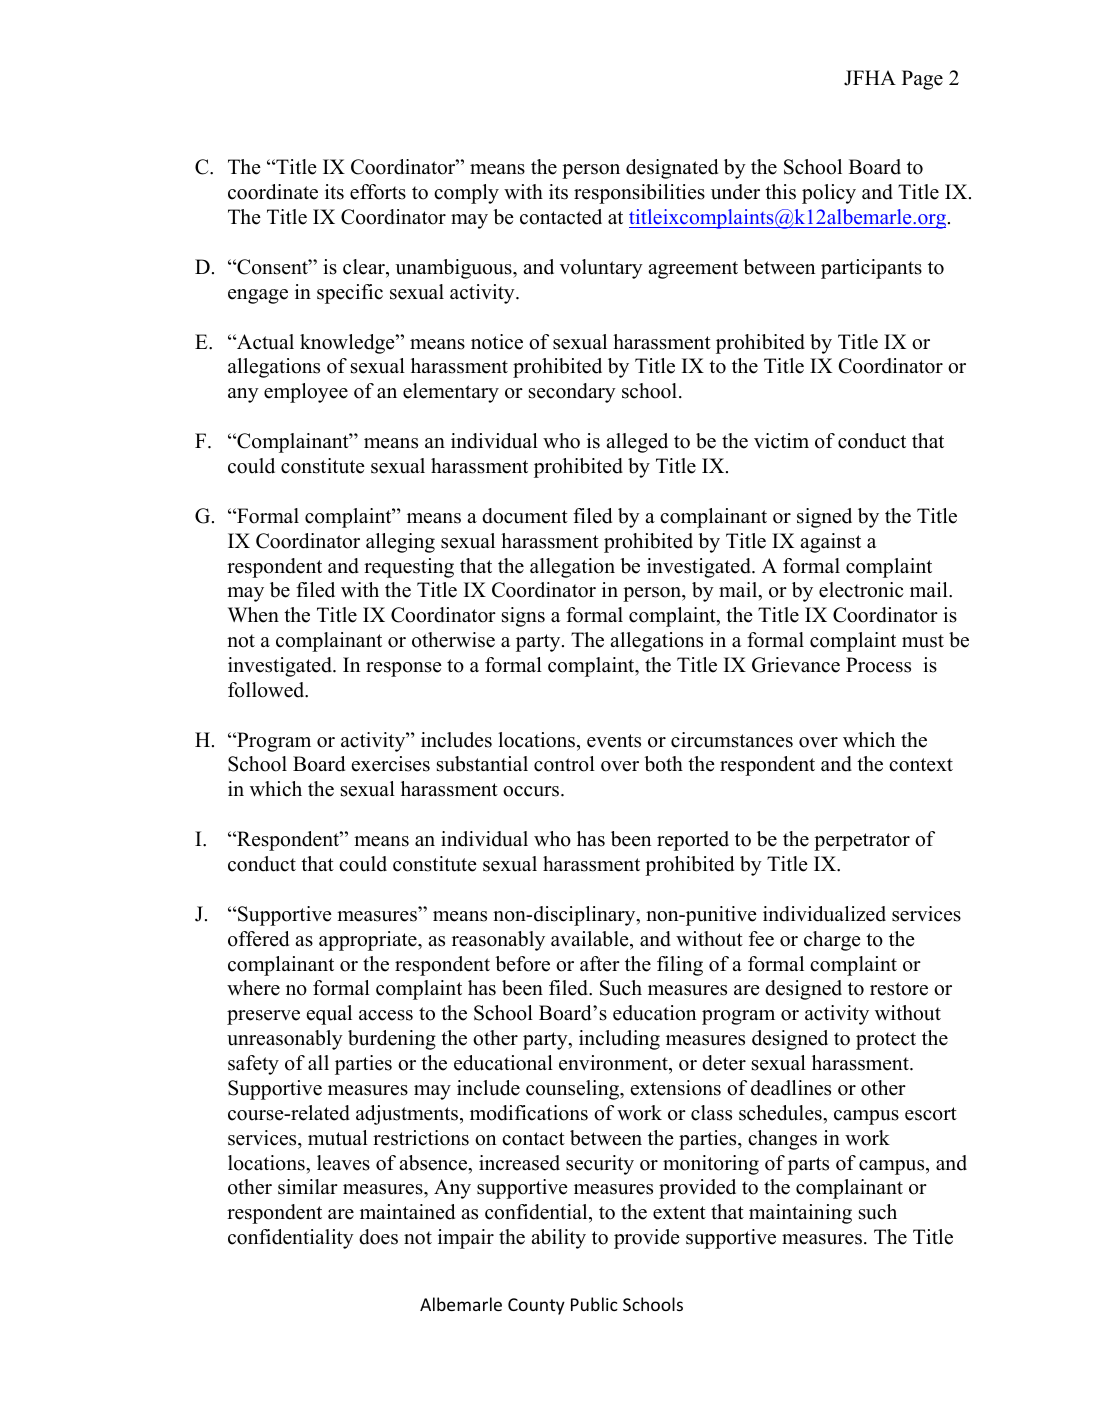 The image size is (1104, 1428). What do you see at coordinates (523, 617) in the image?
I see `signs` at bounding box center [523, 617].
